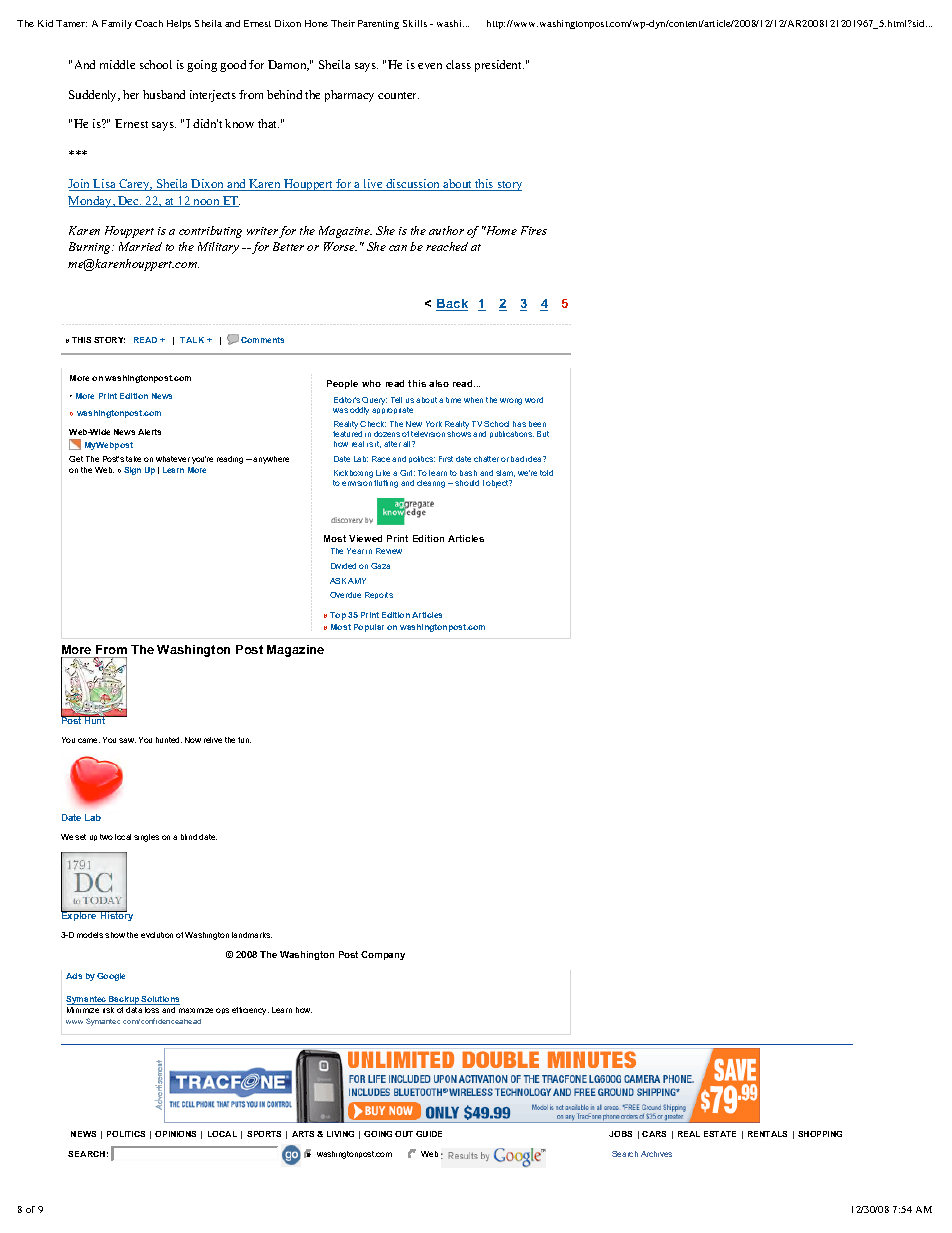  I want to click on RENTALS, so click(767, 1134).
